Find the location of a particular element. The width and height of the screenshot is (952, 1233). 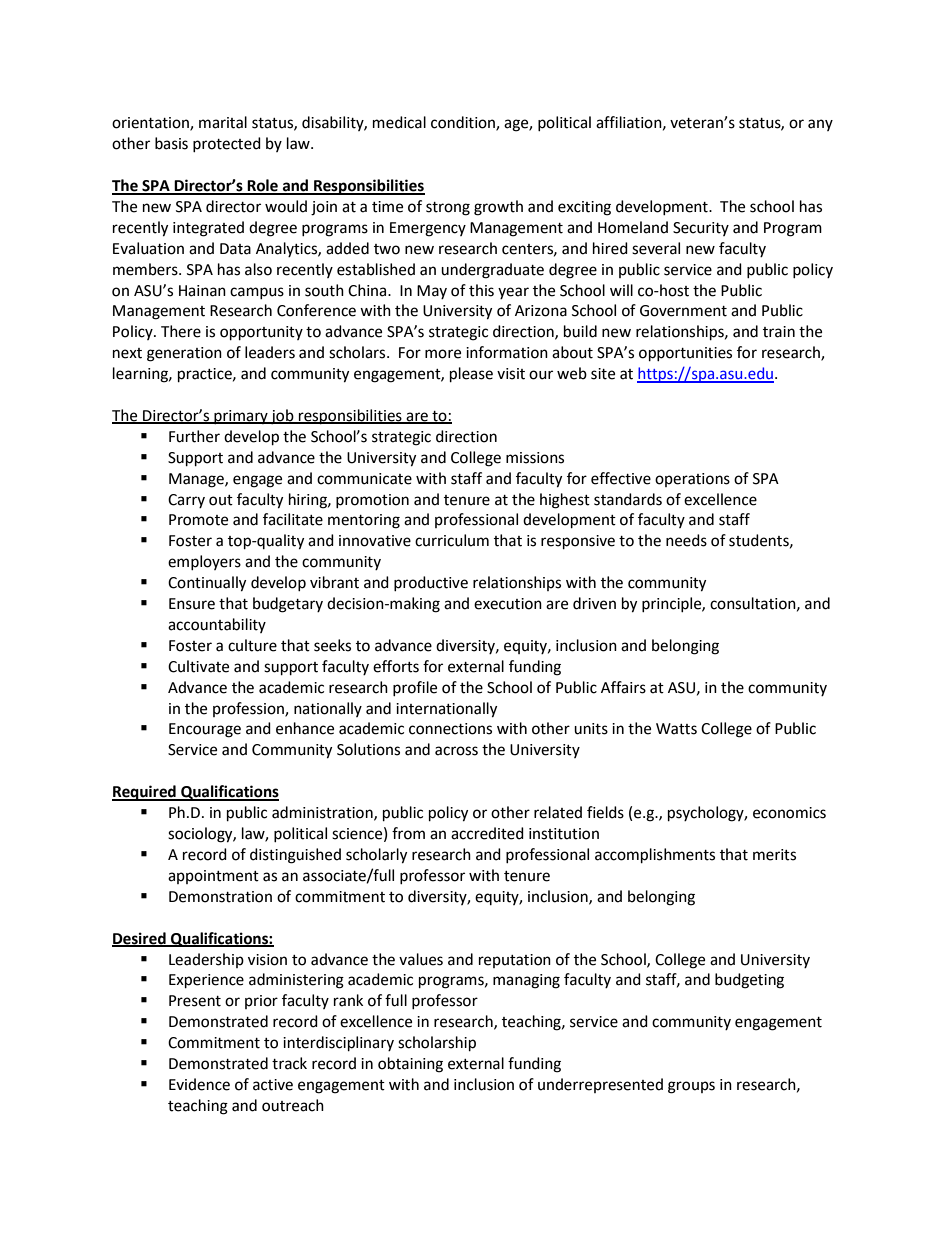

Evidence is located at coordinates (199, 1084).
